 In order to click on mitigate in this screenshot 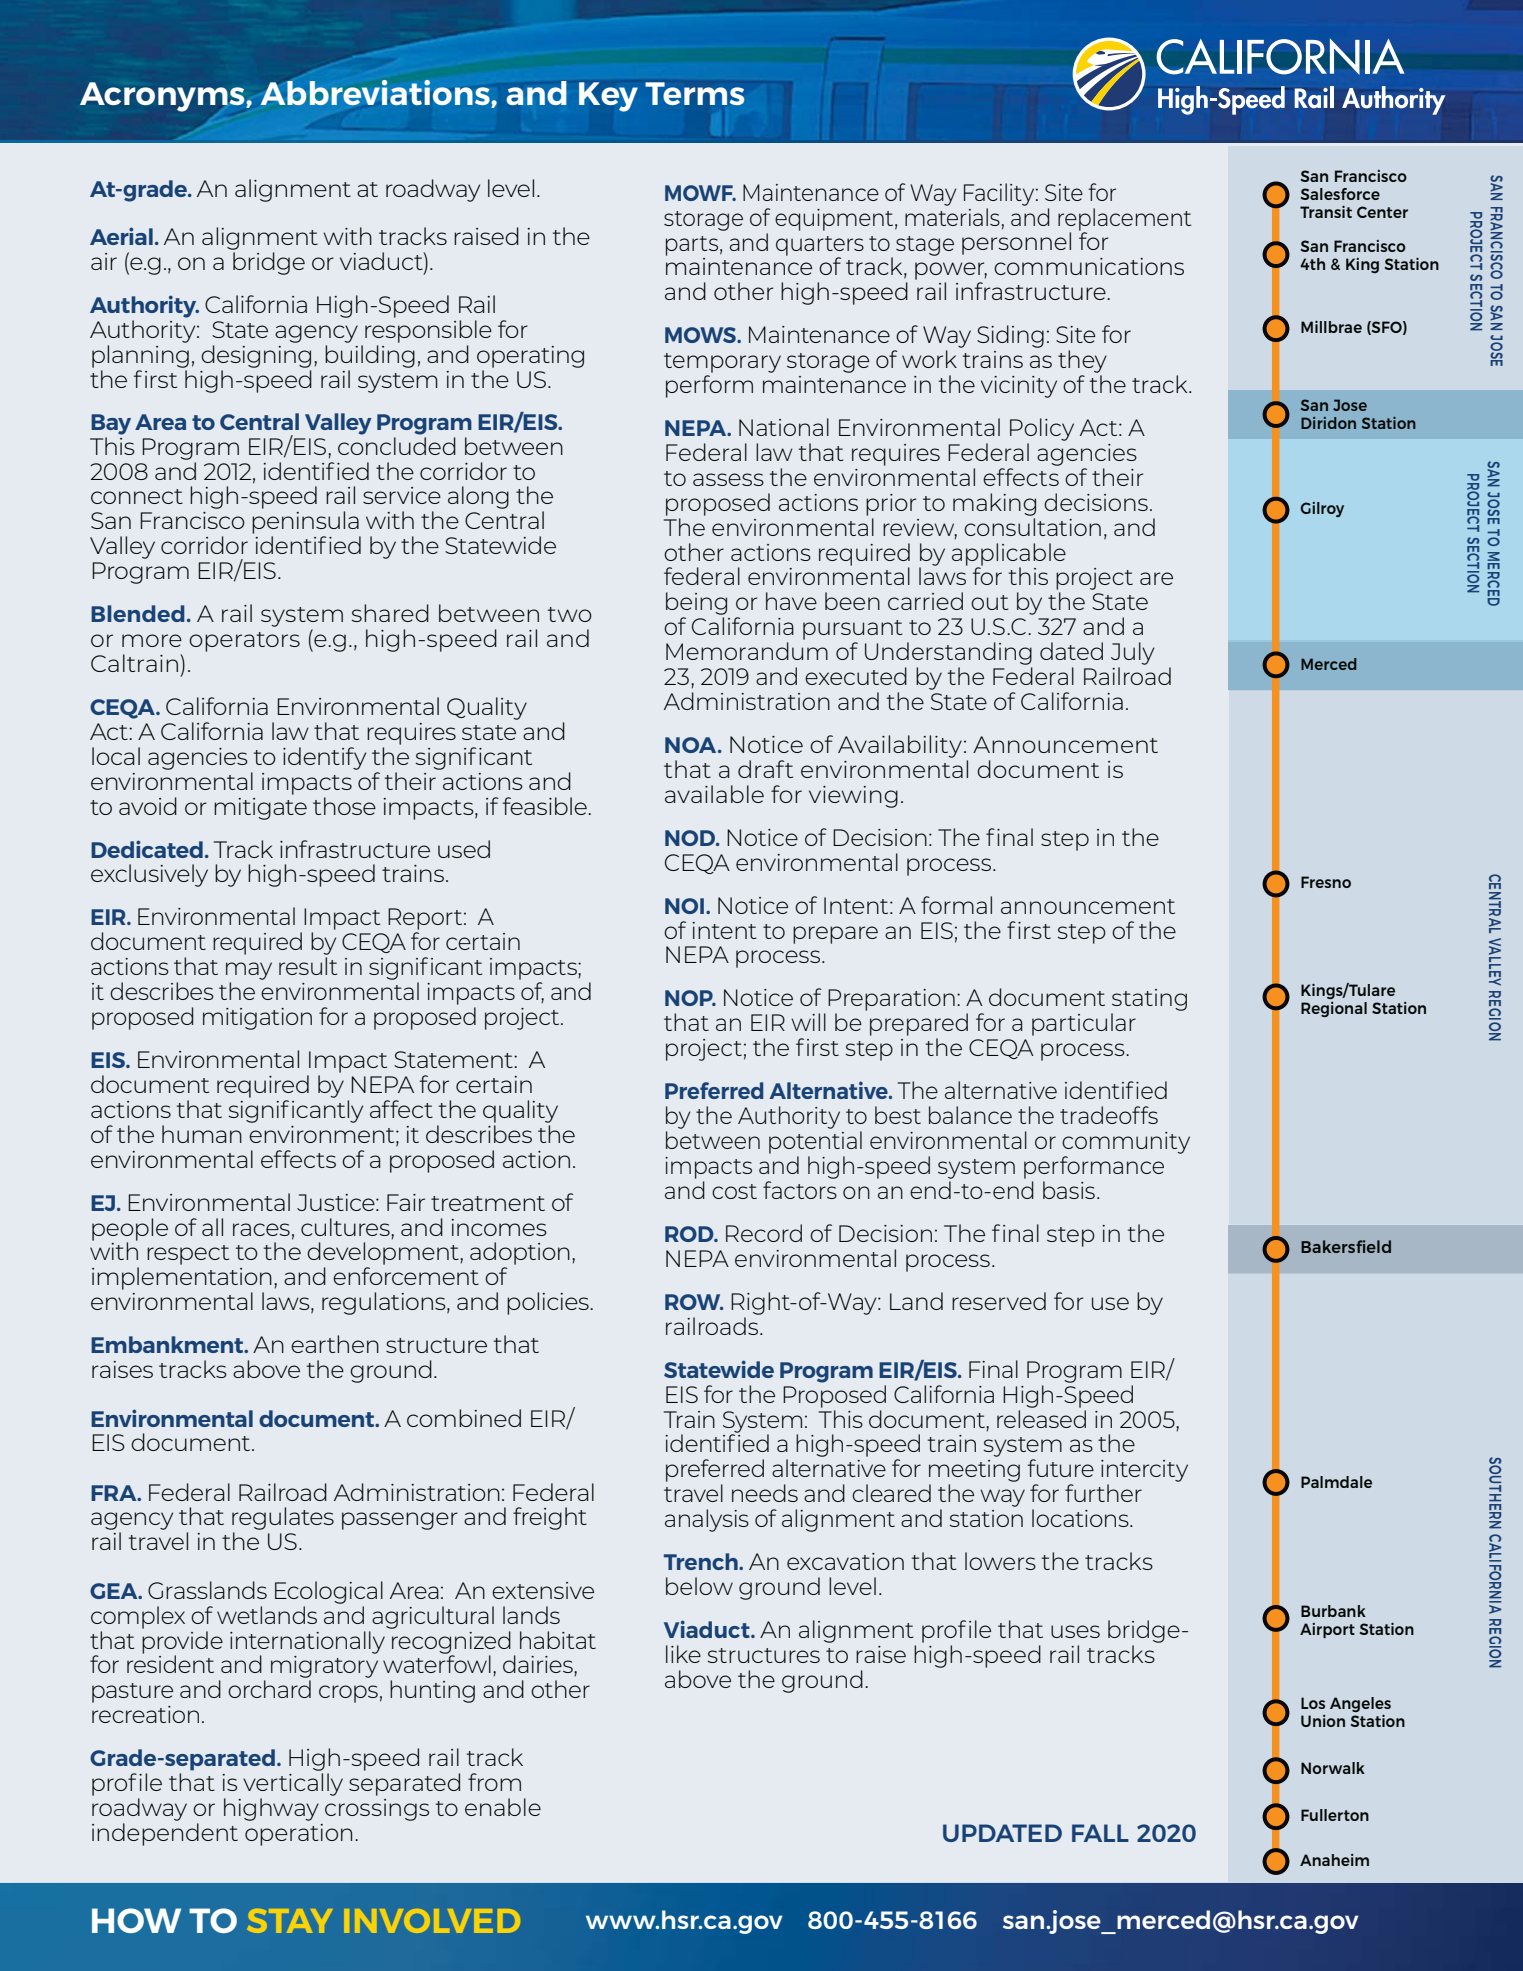, I will do `click(260, 809)`.
